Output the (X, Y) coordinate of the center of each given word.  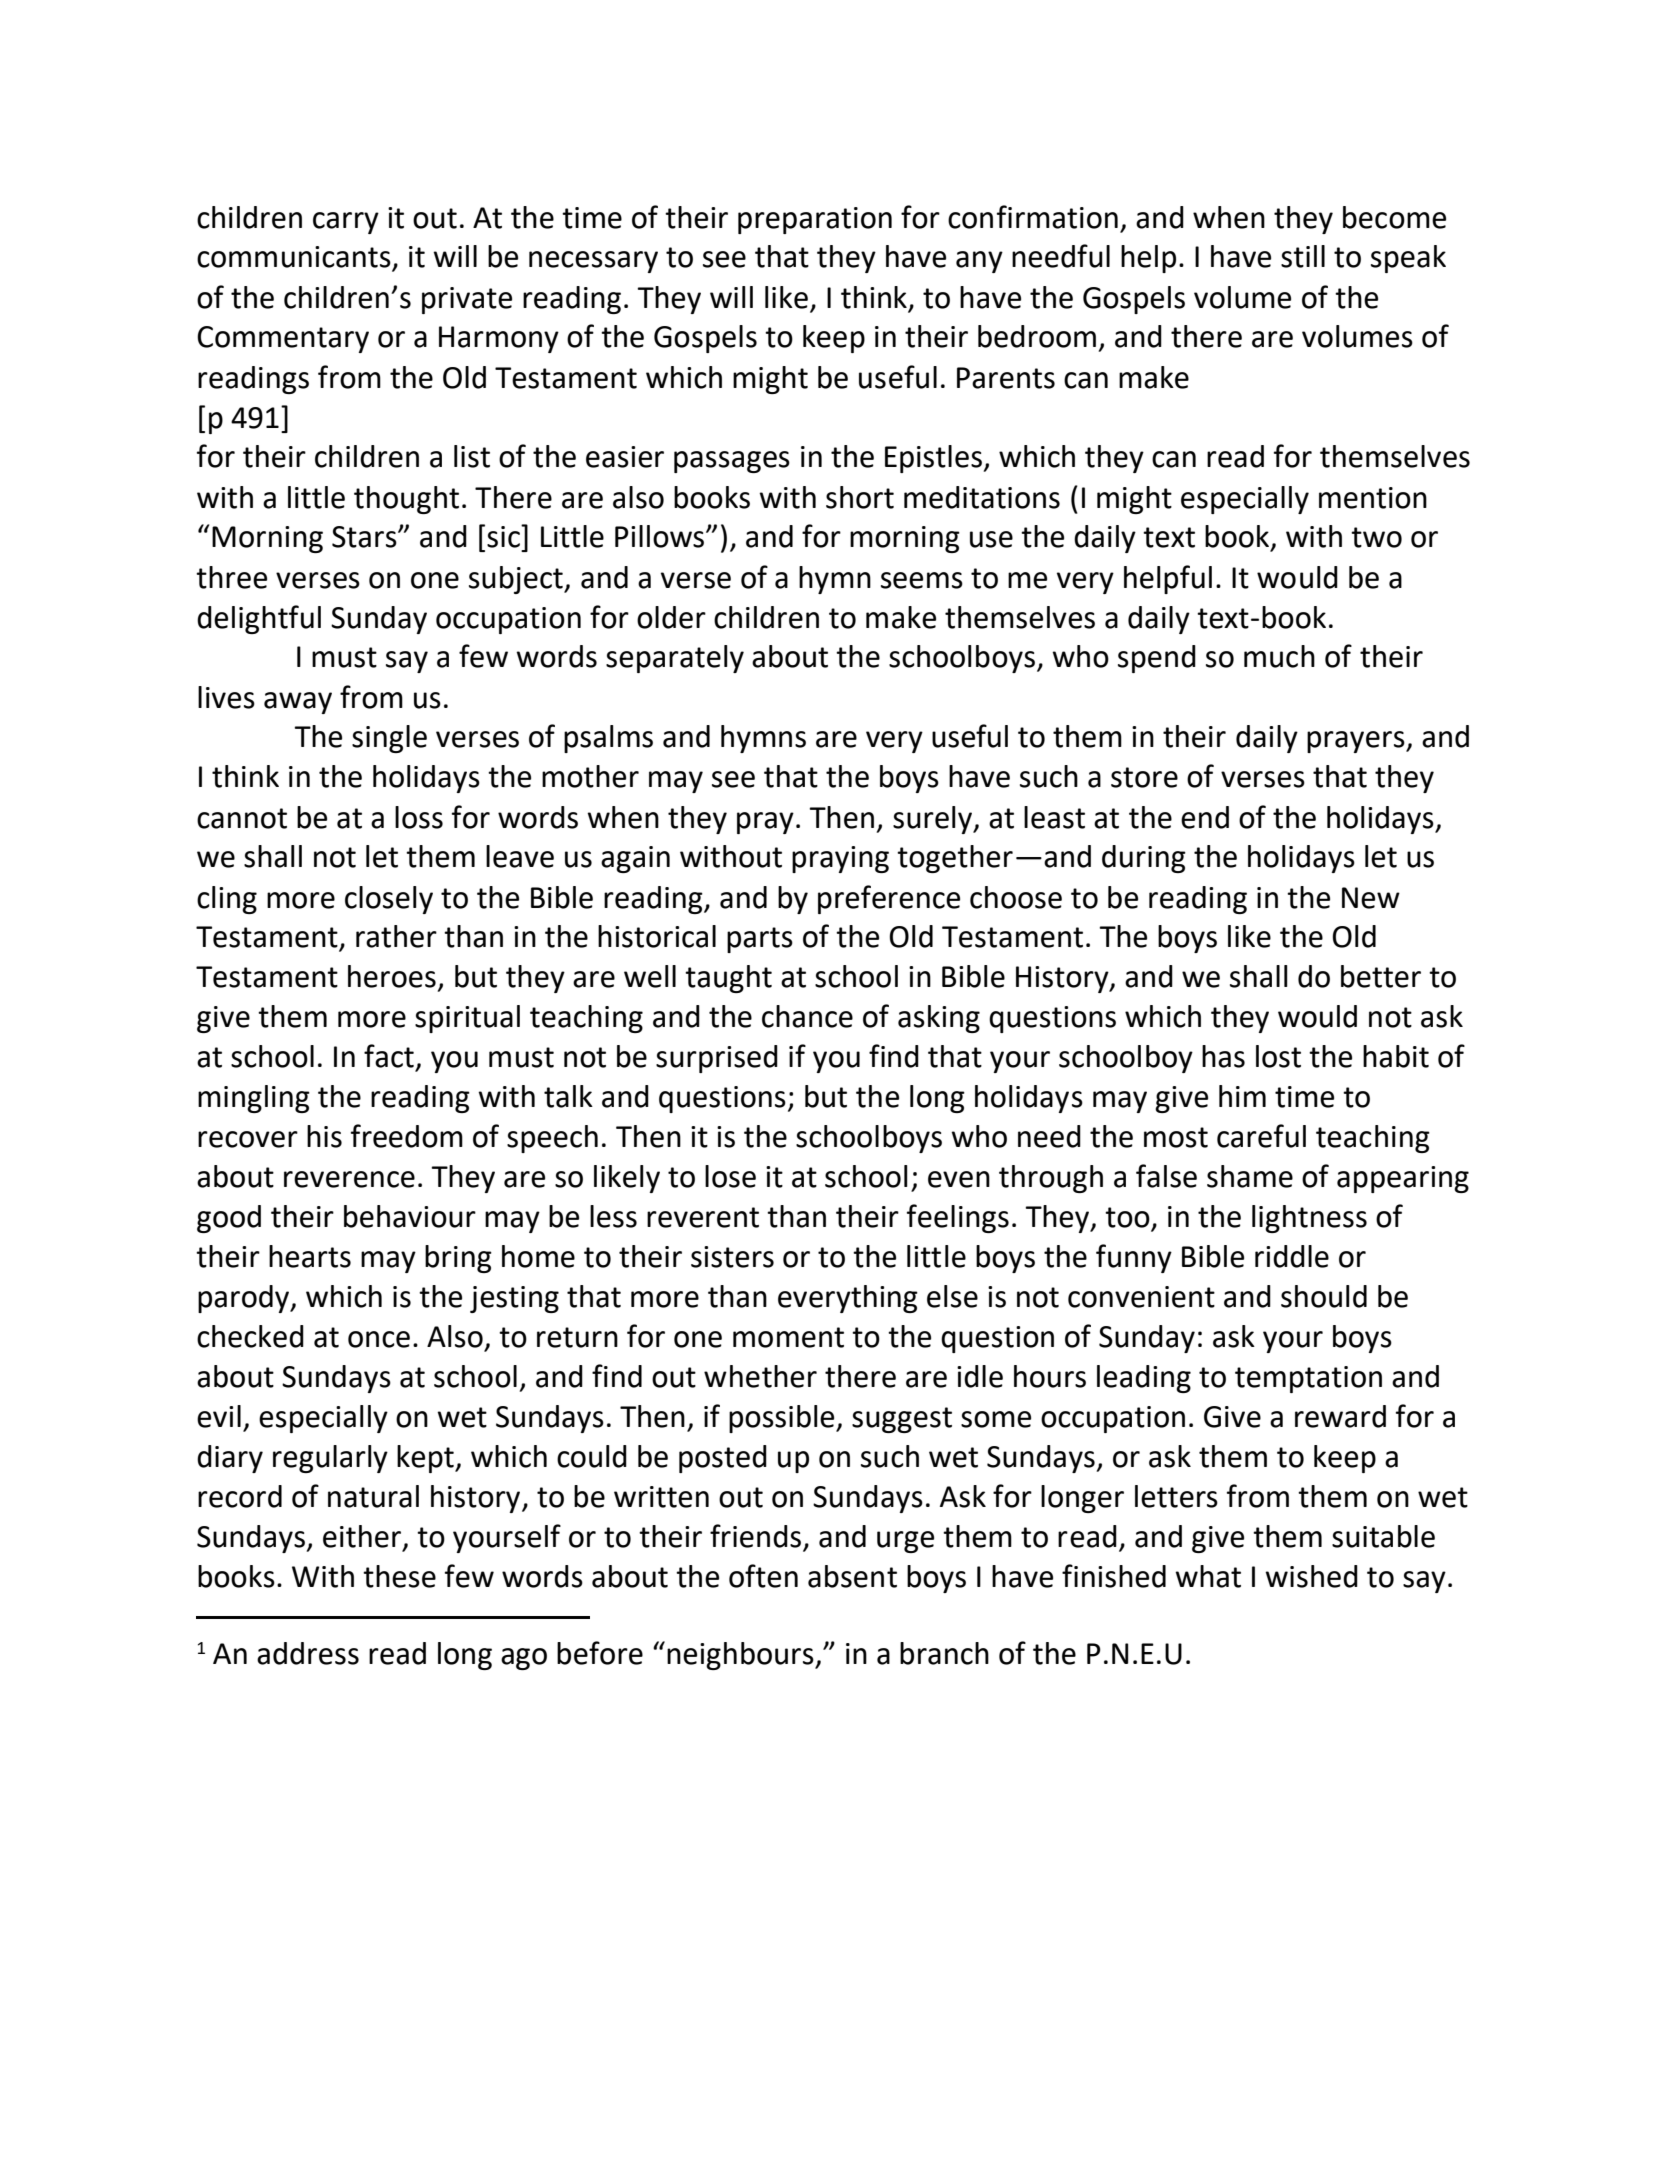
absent (852, 1576)
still (1303, 256)
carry (346, 223)
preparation (815, 220)
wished (1311, 1576)
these (399, 1576)
